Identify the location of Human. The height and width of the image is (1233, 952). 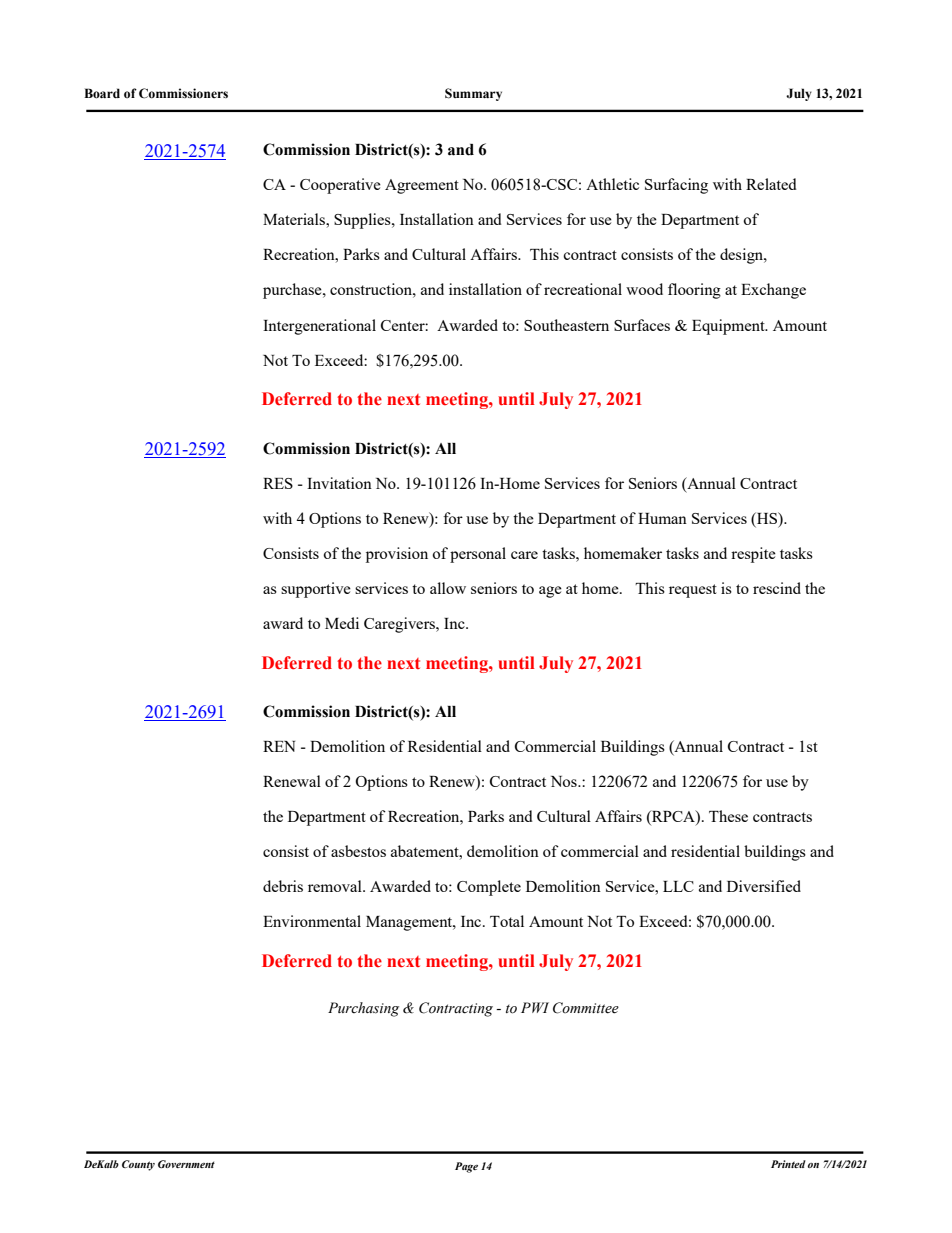
(662, 518).
